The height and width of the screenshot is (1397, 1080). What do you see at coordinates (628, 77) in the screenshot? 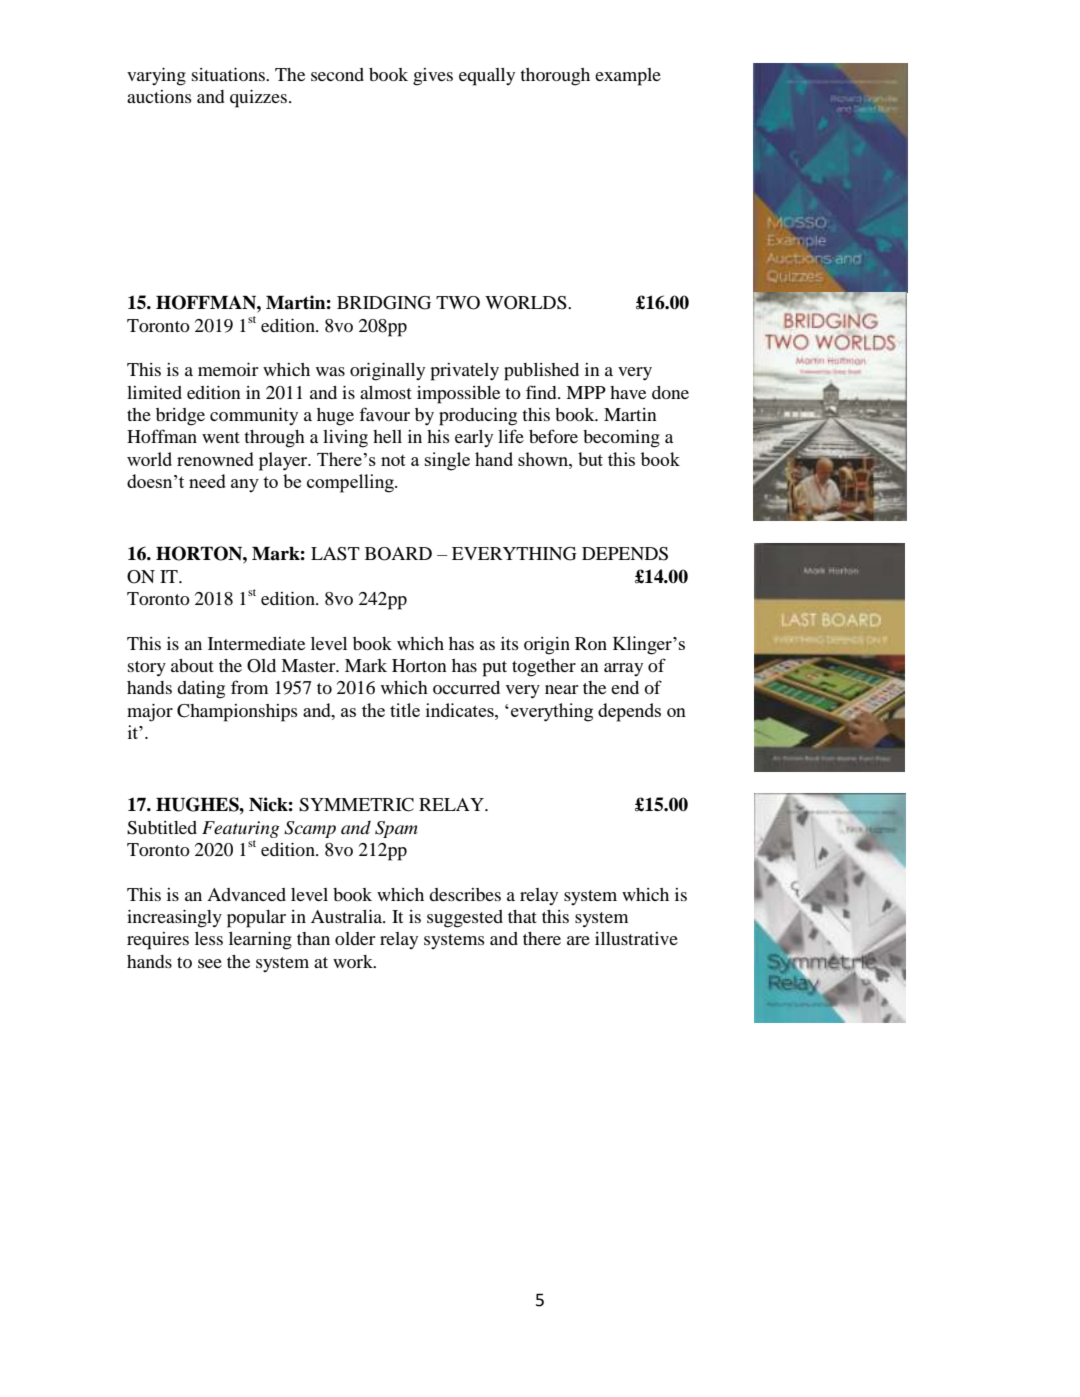
I see `example` at bounding box center [628, 77].
